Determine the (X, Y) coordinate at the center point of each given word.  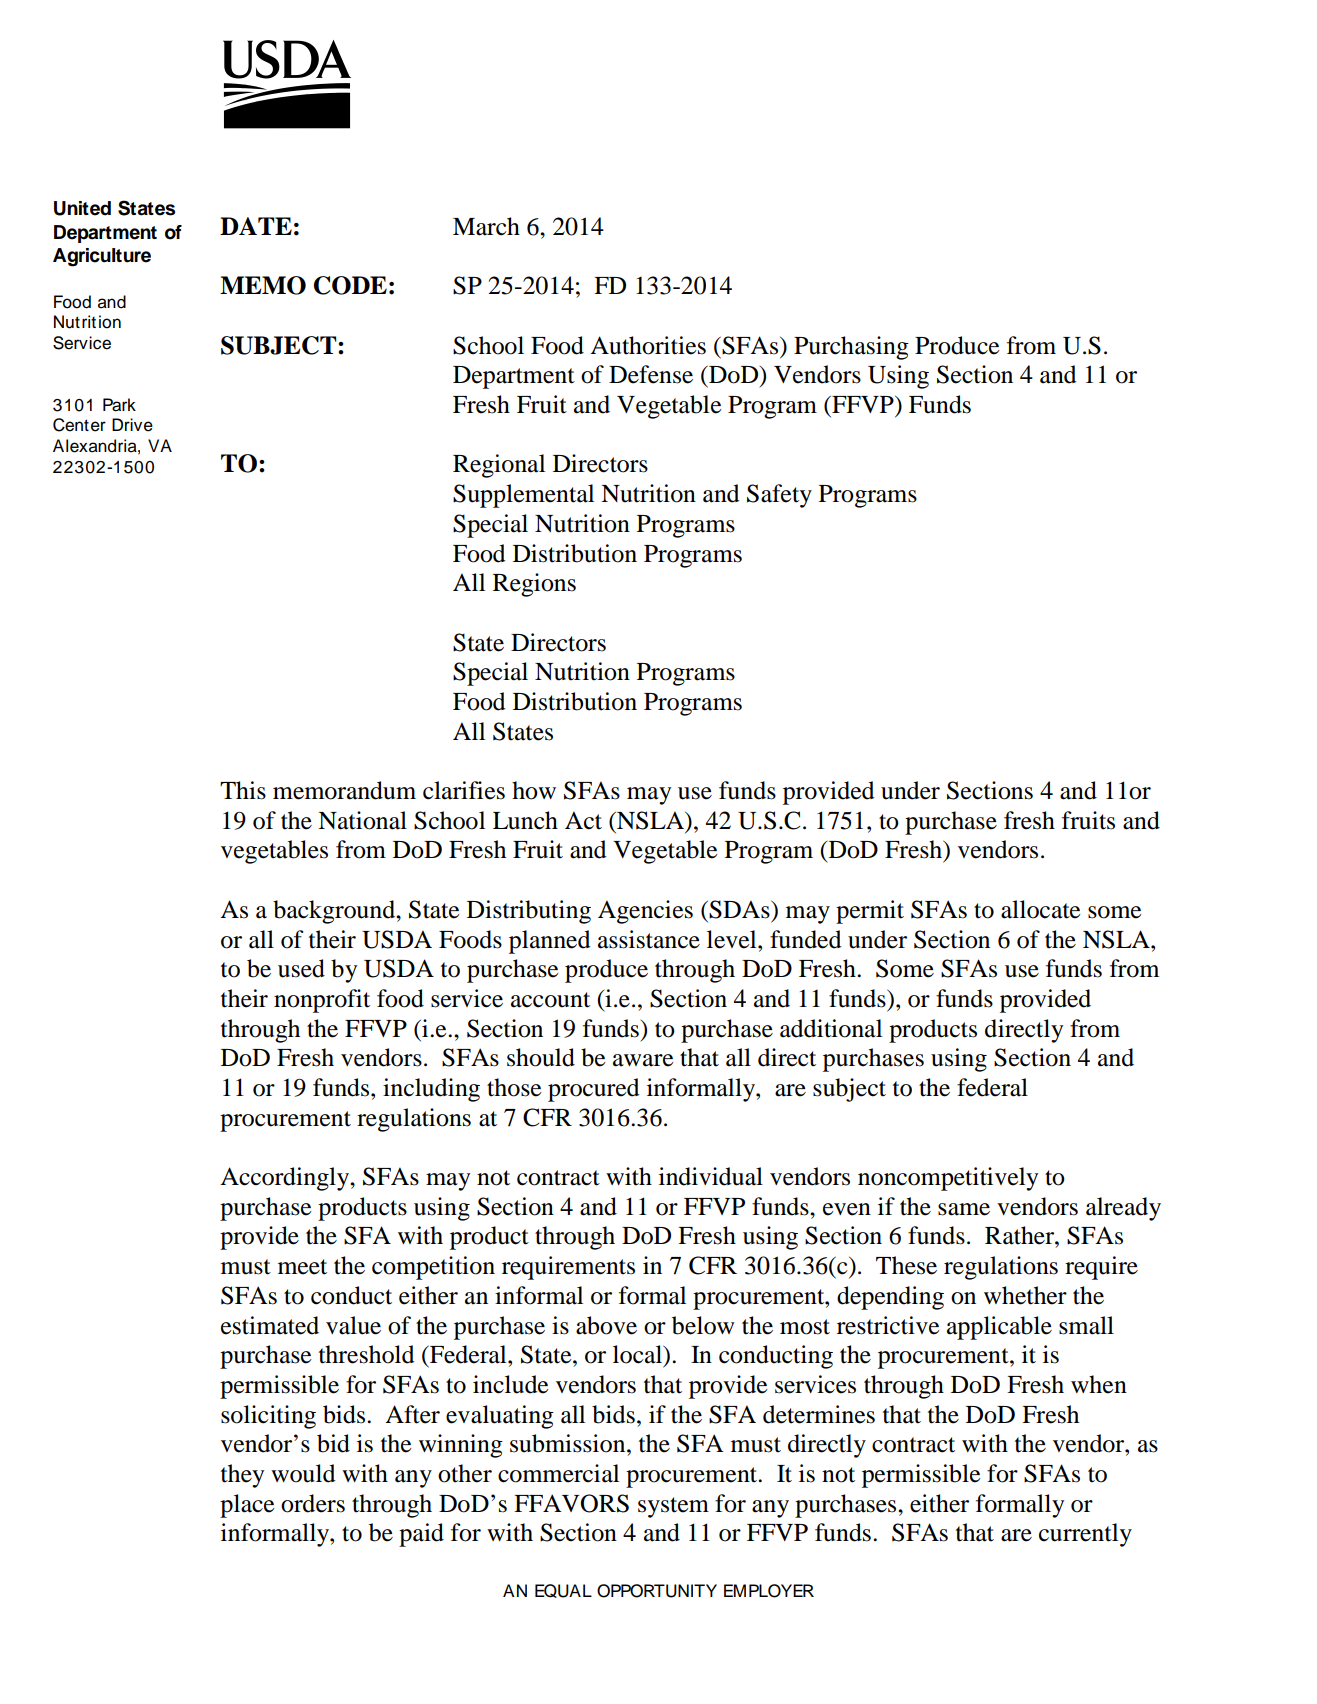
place (247, 1506)
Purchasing (851, 348)
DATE (256, 226)
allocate (1040, 909)
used (301, 968)
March (486, 226)
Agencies (645, 912)
